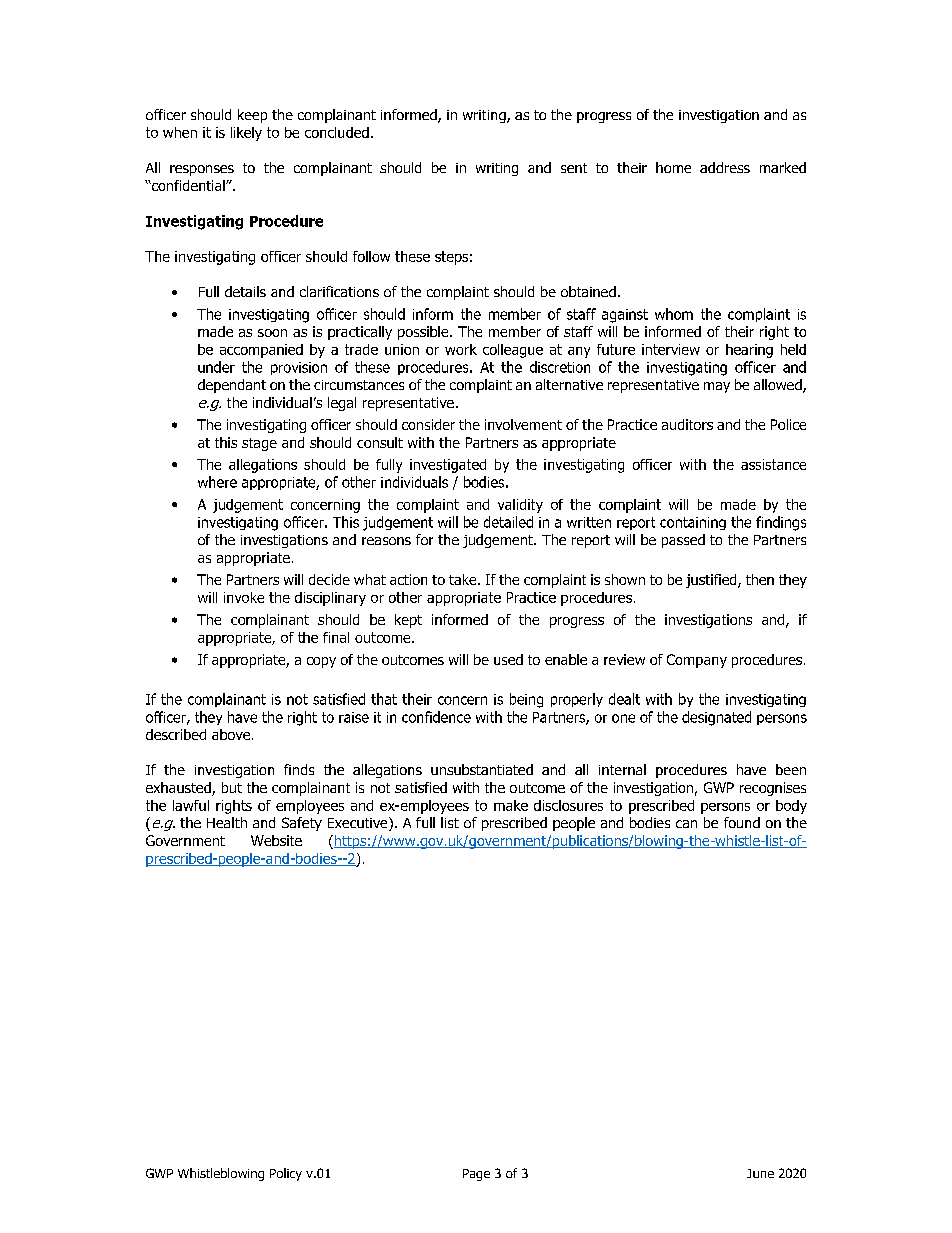 Image resolution: width=952 pixels, height=1233 pixels. Describe the element at coordinates (246, 134) in the screenshot. I see `likely` at that location.
